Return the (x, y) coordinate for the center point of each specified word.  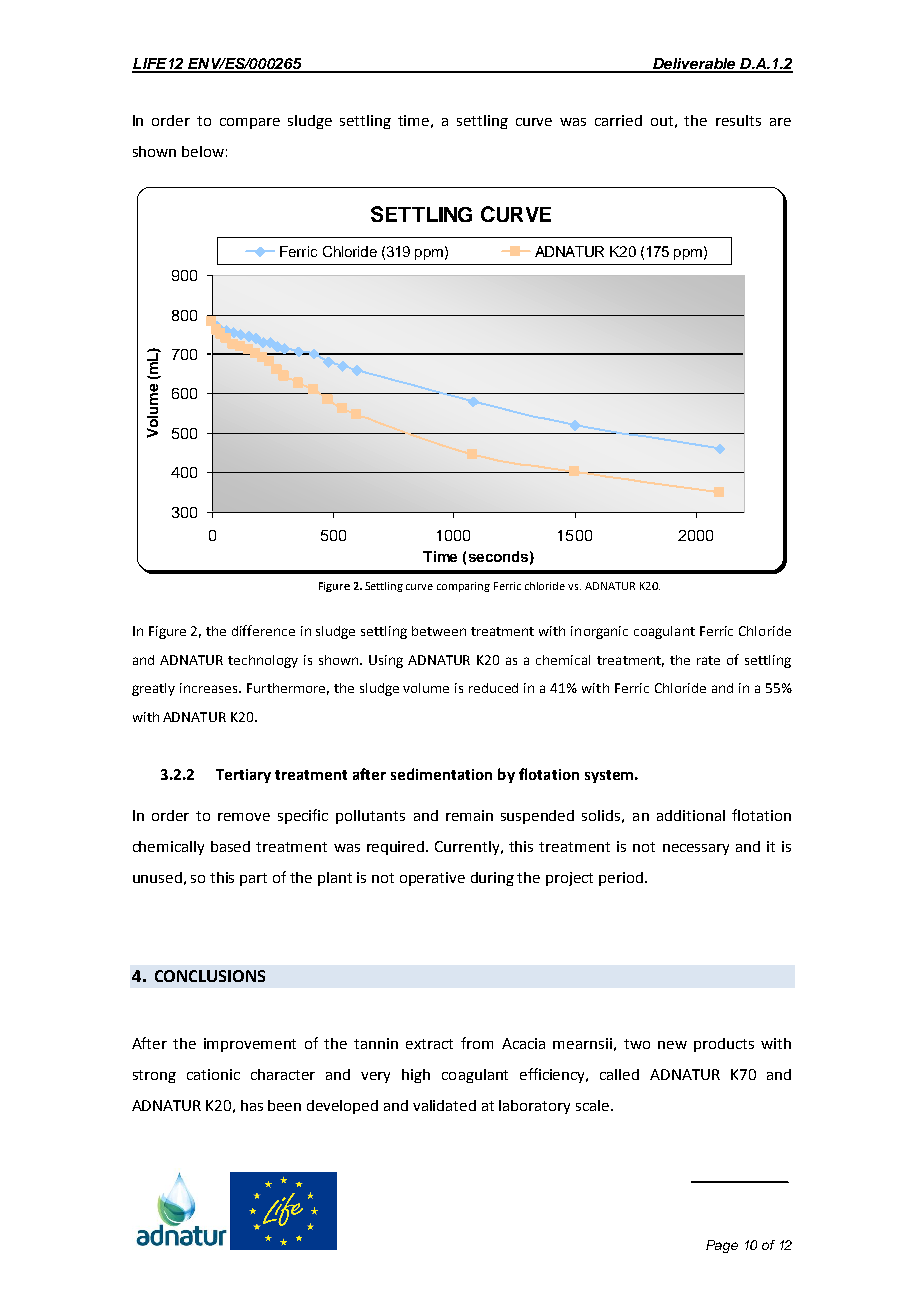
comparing (463, 587)
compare (250, 123)
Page (722, 1246)
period (621, 879)
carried (618, 120)
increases (210, 688)
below (203, 151)
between (439, 631)
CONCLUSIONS (210, 976)
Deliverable (694, 65)
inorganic (599, 632)
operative (432, 879)
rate (708, 660)
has (252, 1105)
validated (444, 1105)
